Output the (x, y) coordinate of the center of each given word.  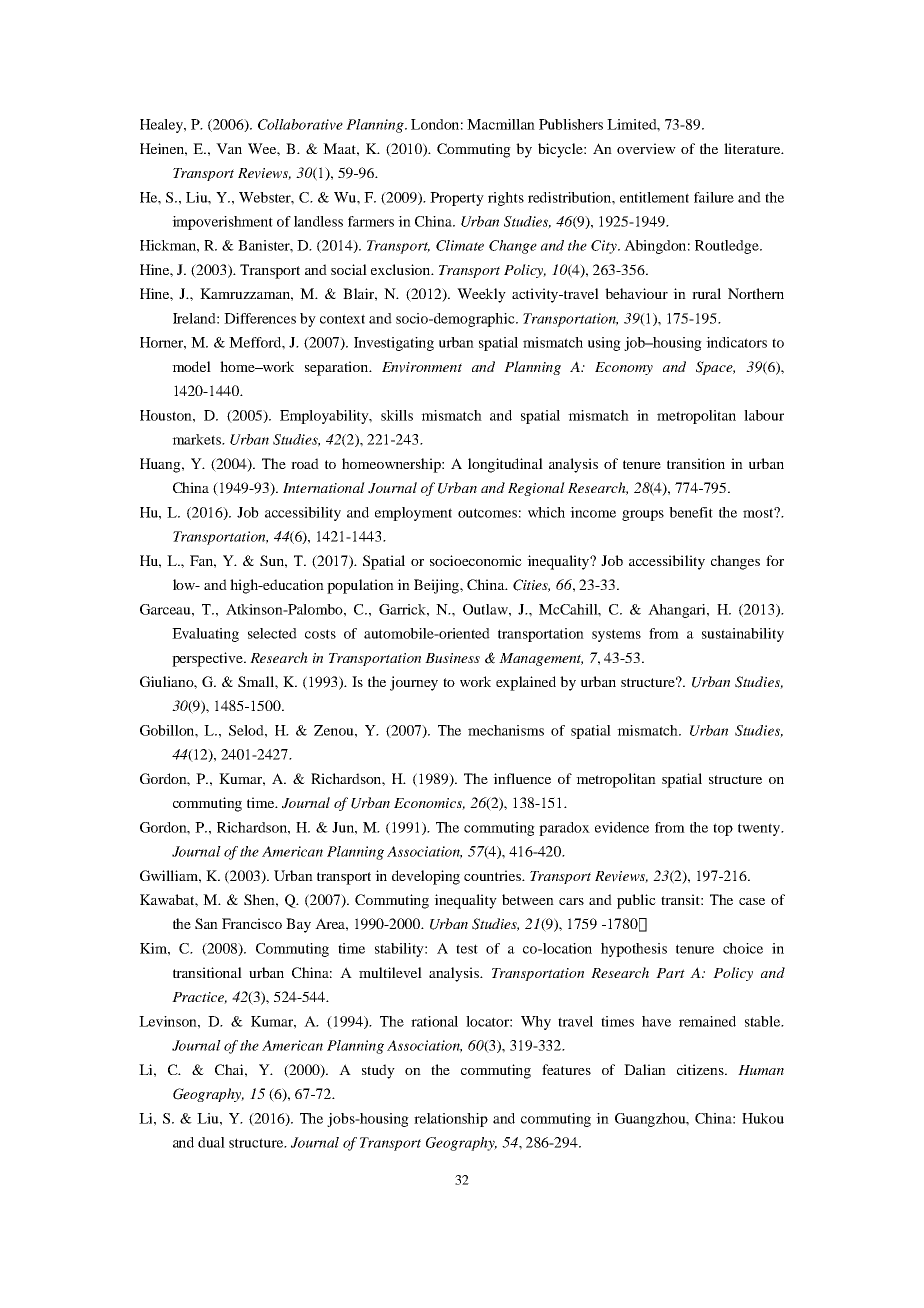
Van (229, 148)
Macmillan (501, 124)
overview (646, 148)
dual (211, 1142)
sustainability (743, 635)
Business (452, 658)
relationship (451, 1120)
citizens (701, 1069)
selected (272, 633)
